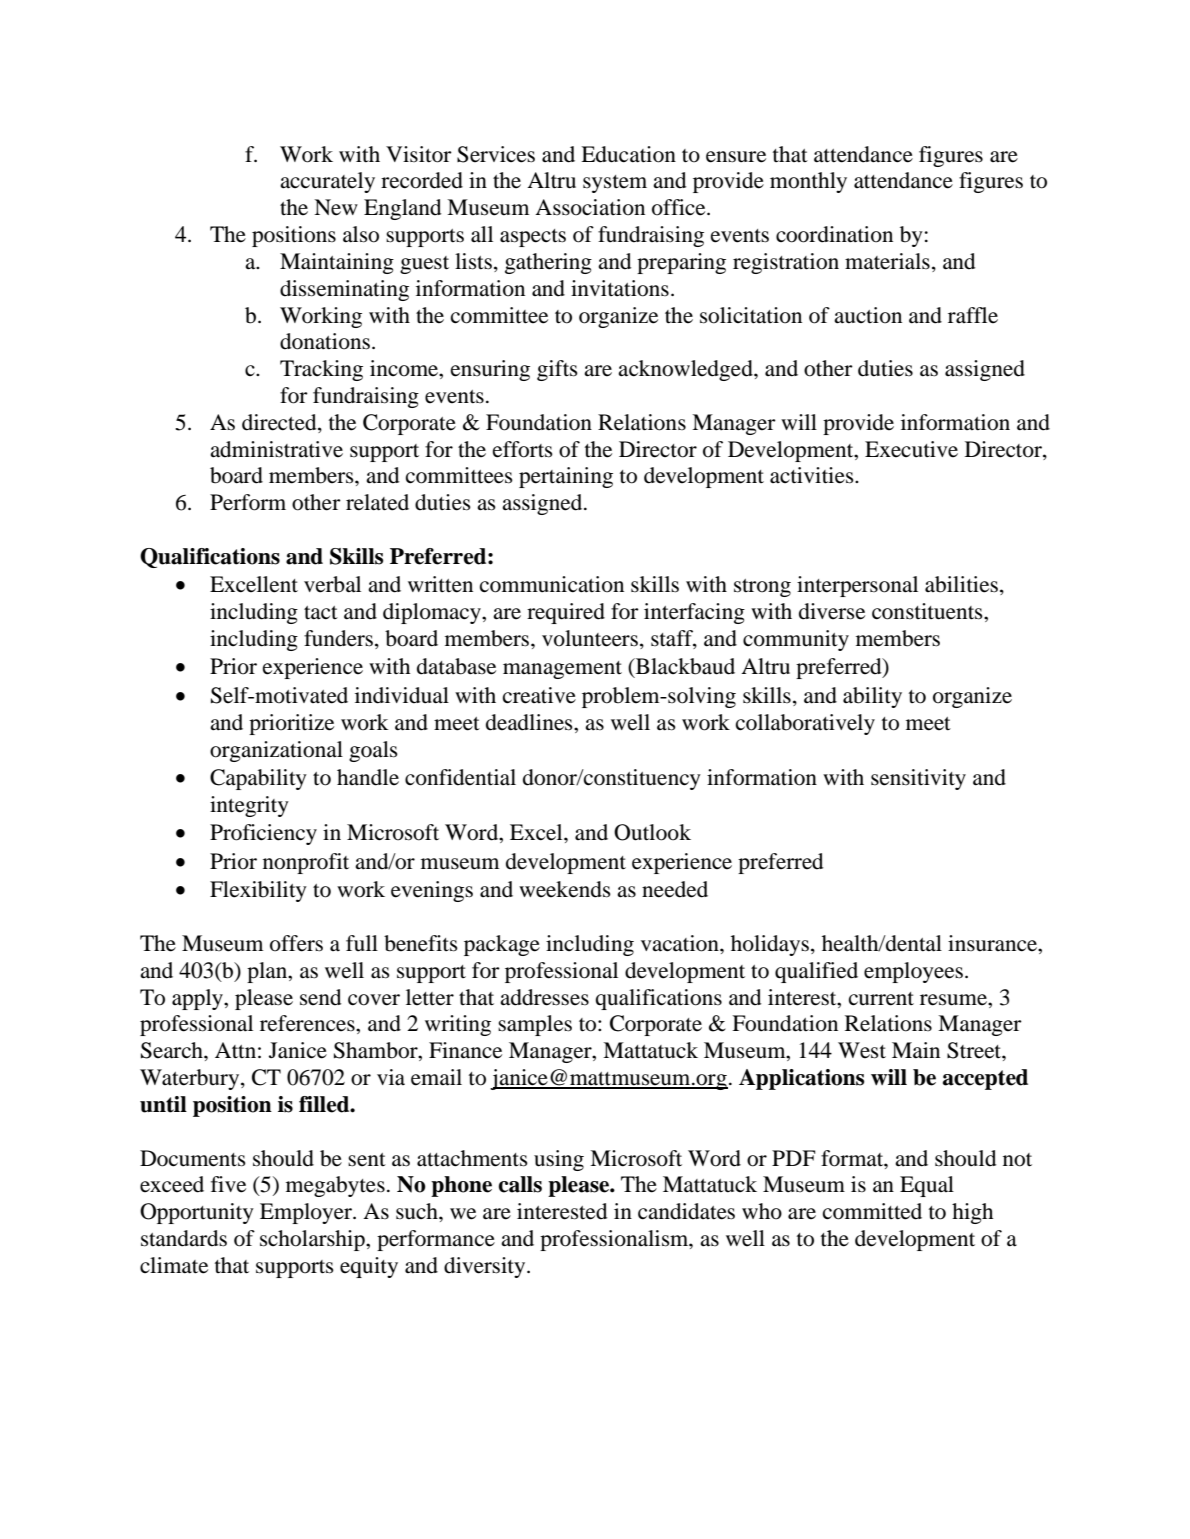 The width and height of the screenshot is (1190, 1539). Describe the element at coordinates (808, 182) in the screenshot. I see `monthly` at that location.
